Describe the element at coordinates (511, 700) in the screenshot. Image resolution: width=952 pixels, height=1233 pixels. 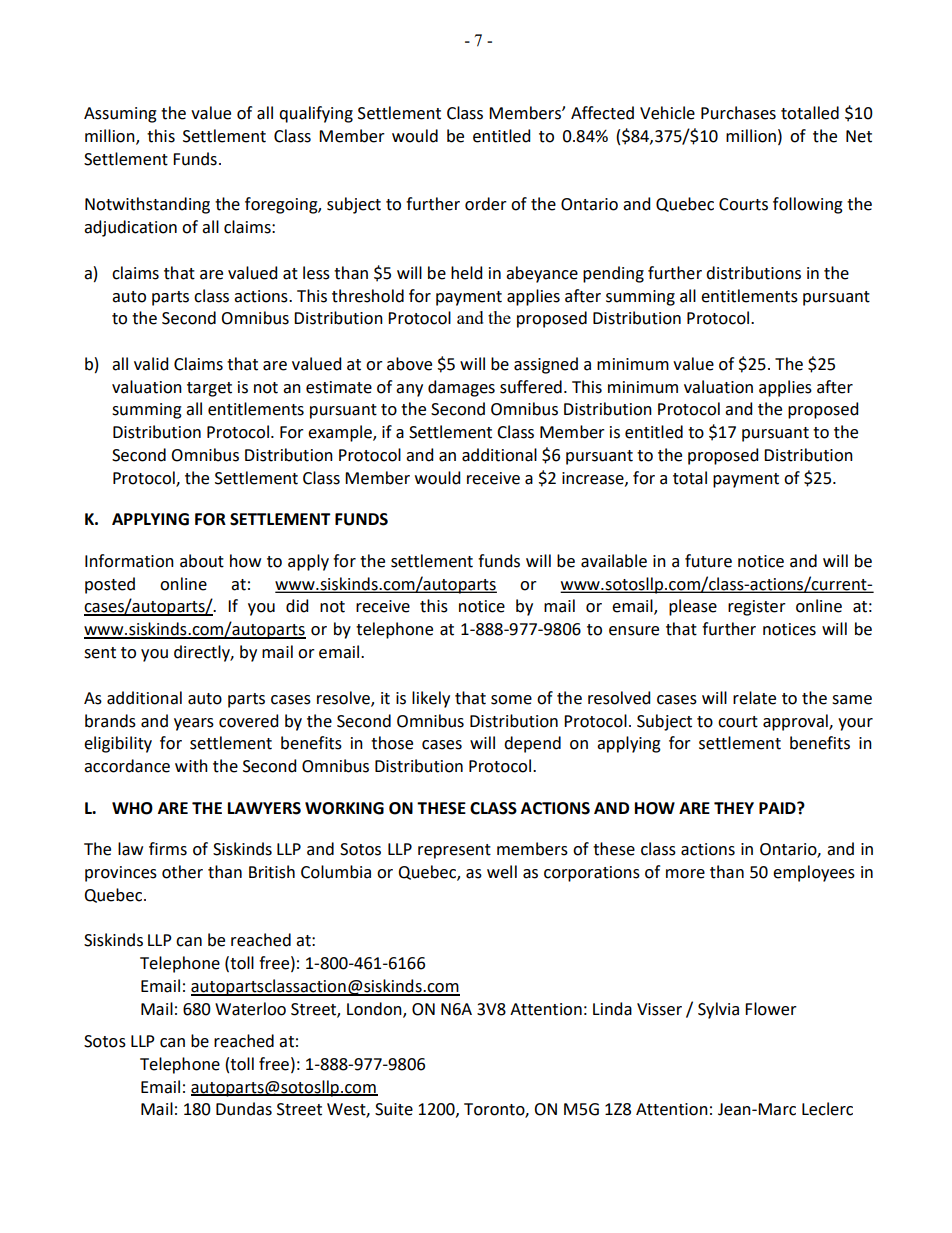
I see `some` at that location.
